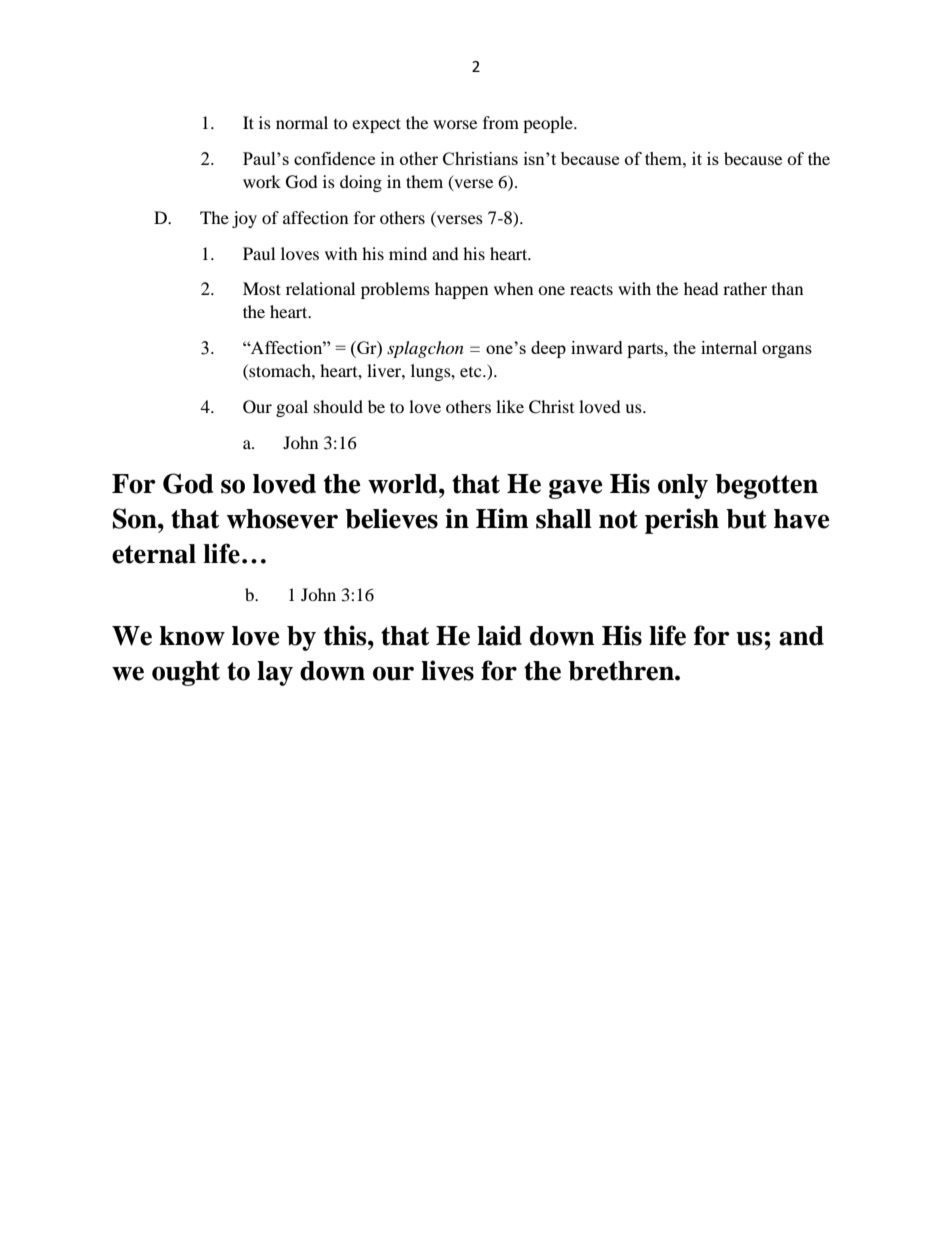 The height and width of the screenshot is (1233, 952). I want to click on Him, so click(502, 518).
